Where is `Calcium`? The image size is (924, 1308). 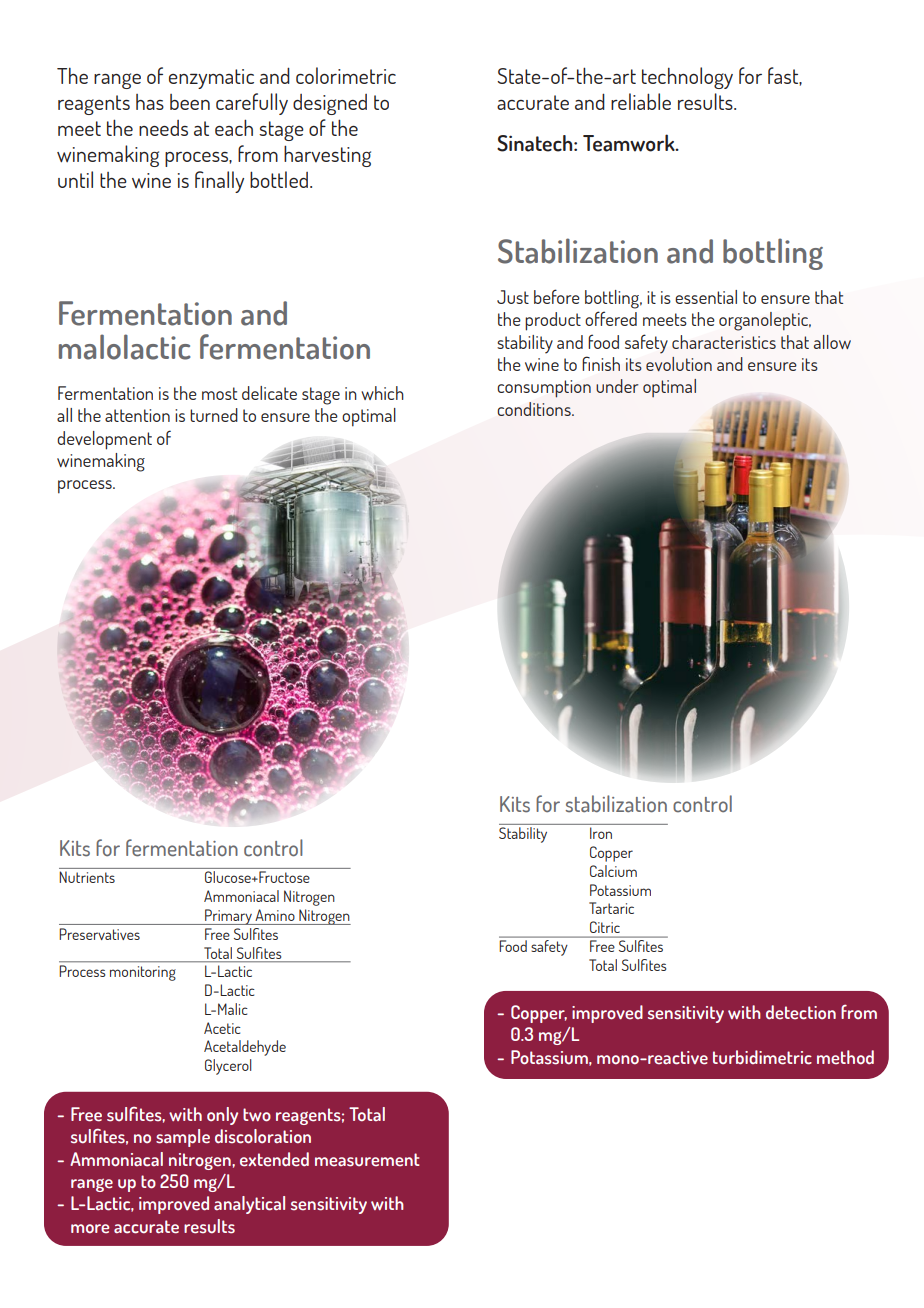
Calcium is located at coordinates (613, 871).
